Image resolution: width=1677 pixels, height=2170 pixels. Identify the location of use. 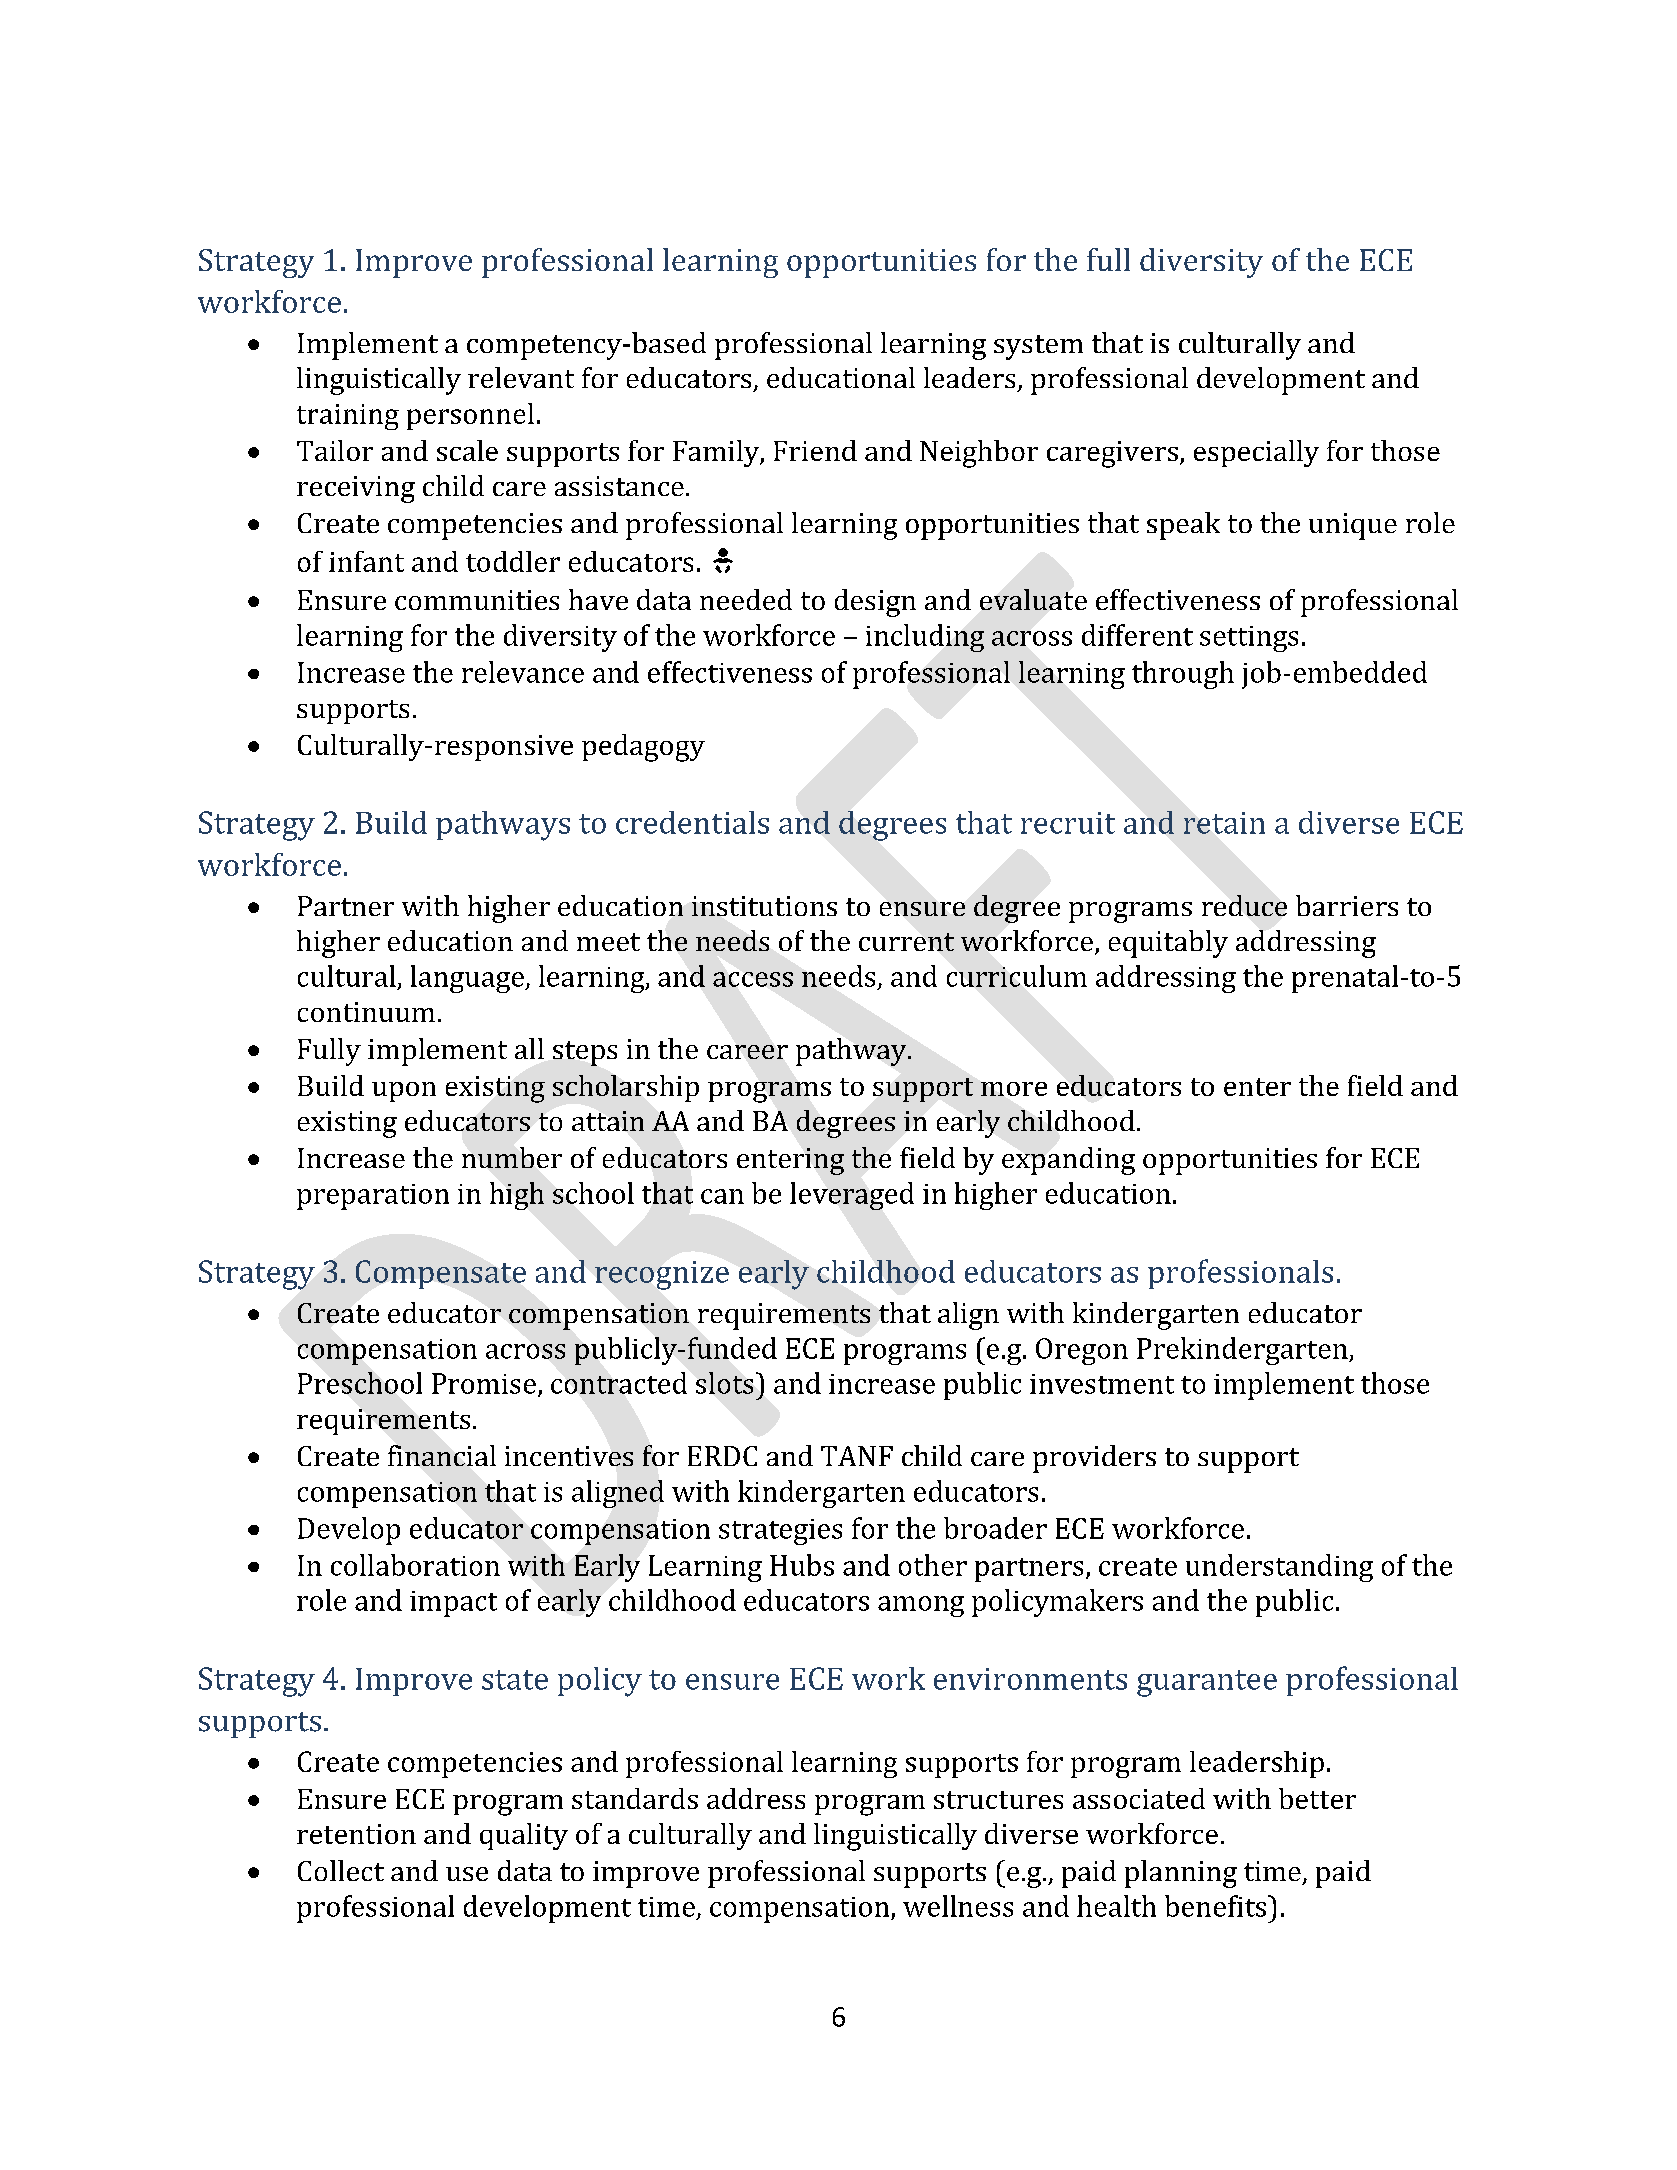
(467, 1874).
